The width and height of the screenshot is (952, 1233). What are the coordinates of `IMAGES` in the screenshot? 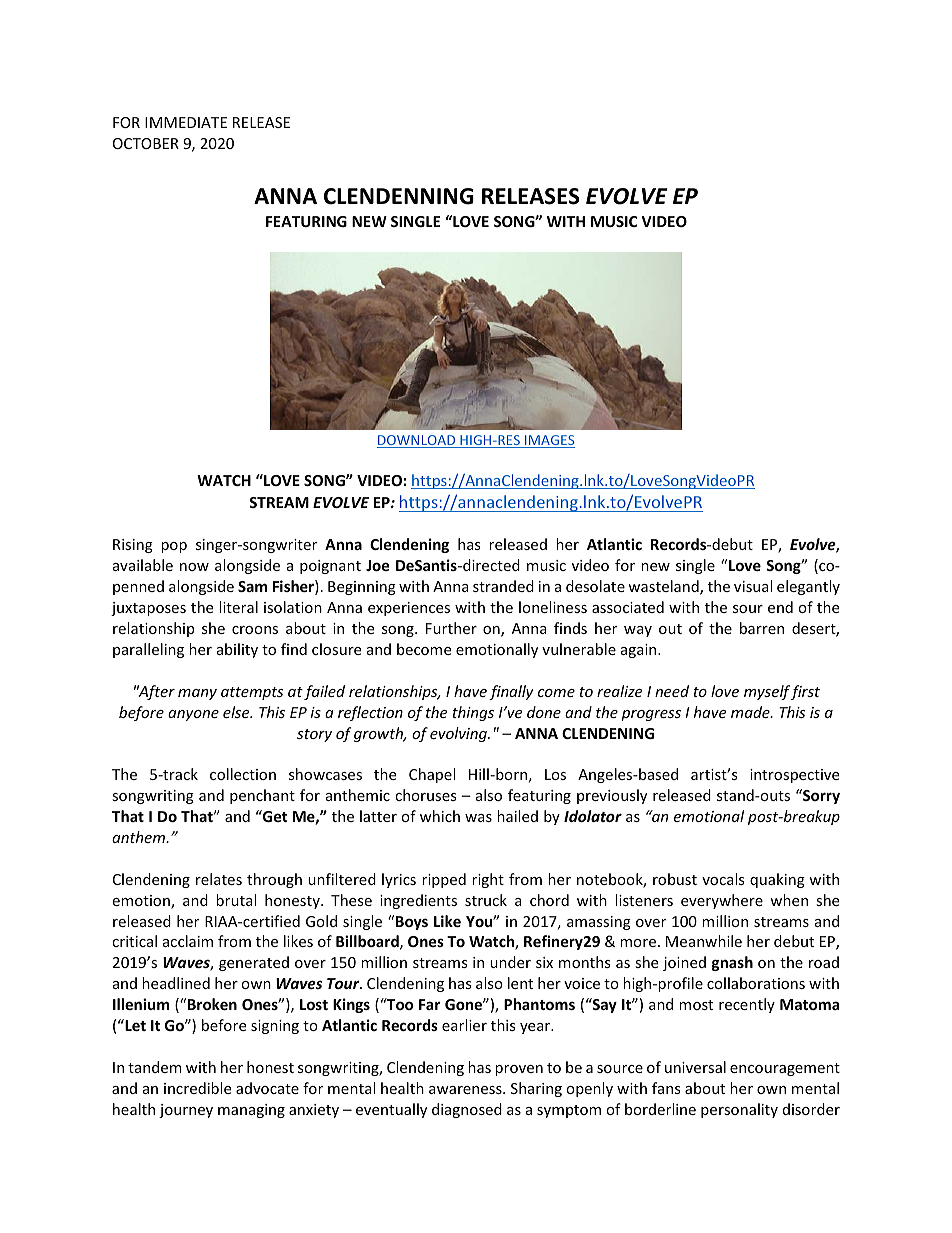 It's located at (549, 441).
